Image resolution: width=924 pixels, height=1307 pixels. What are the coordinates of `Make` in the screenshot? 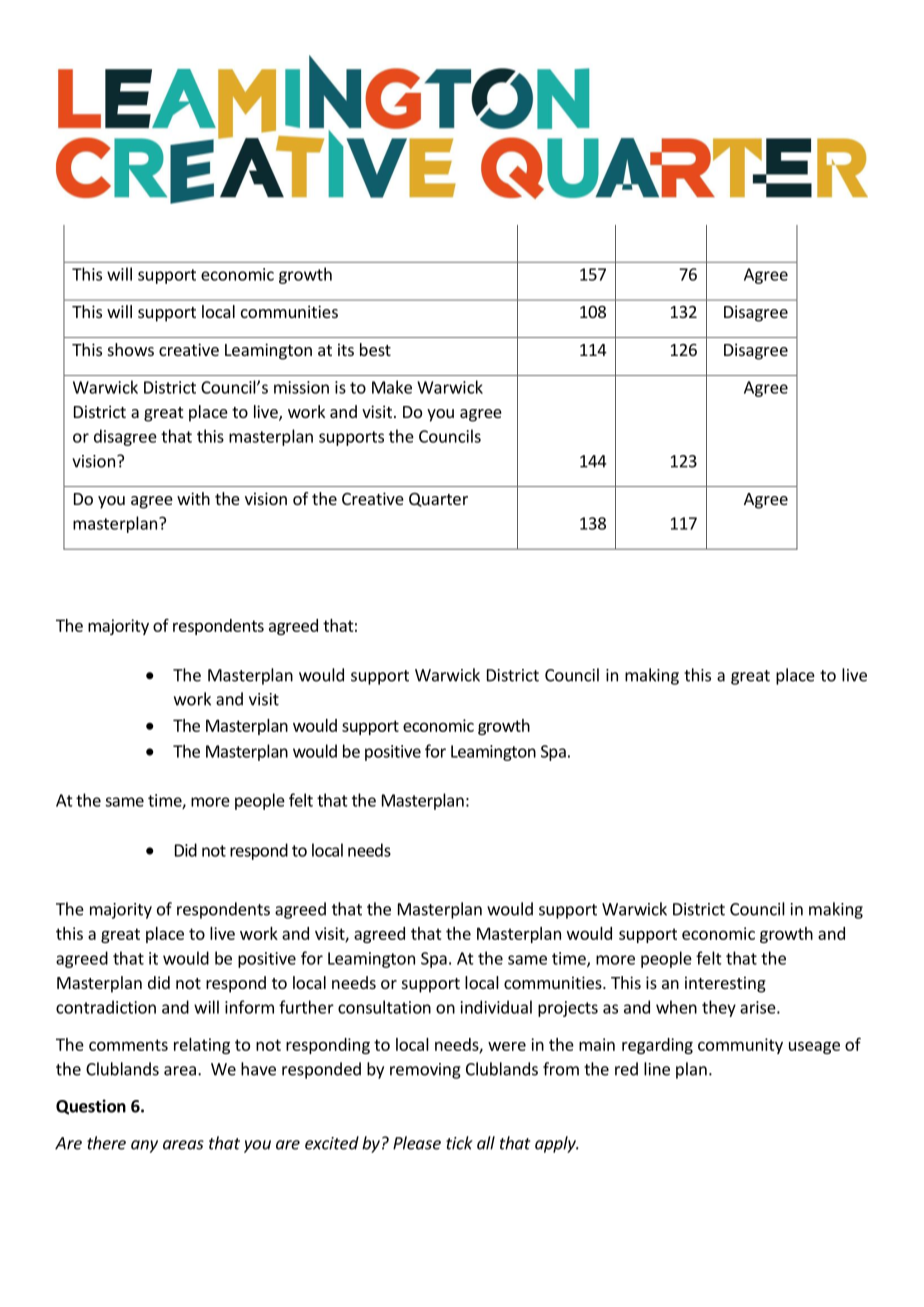 It's located at (392, 387).
